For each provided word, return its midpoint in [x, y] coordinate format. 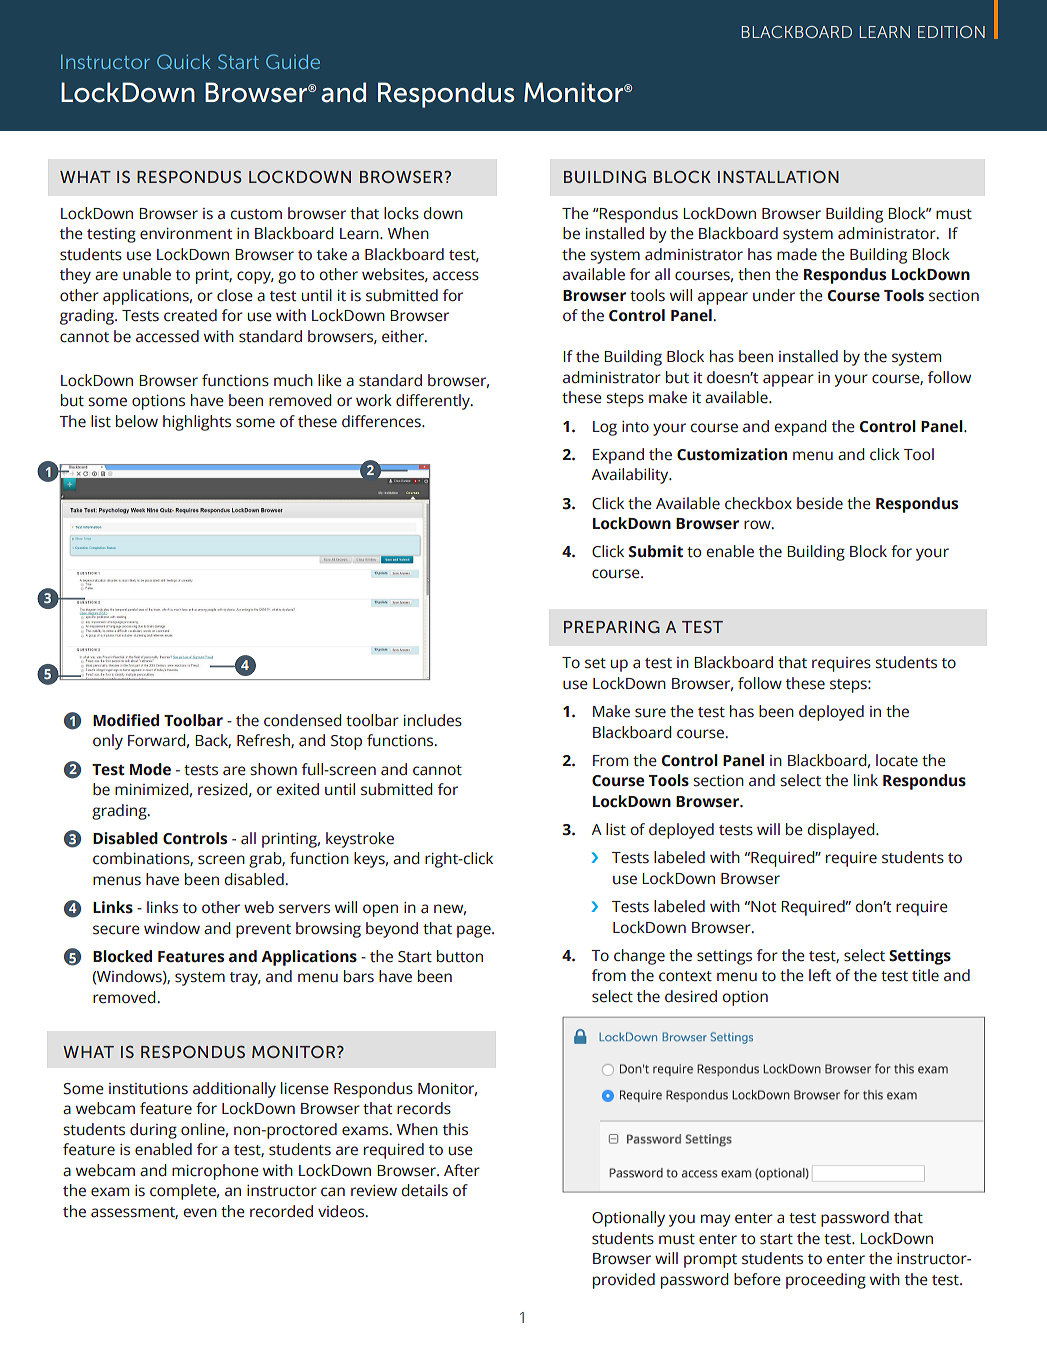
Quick [184, 61]
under [774, 295]
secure [116, 930]
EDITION [951, 32]
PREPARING [612, 626]
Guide [293, 61]
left [820, 975]
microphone [215, 1172]
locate [897, 760]
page [475, 931]
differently [434, 402]
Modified [126, 720]
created [190, 315]
